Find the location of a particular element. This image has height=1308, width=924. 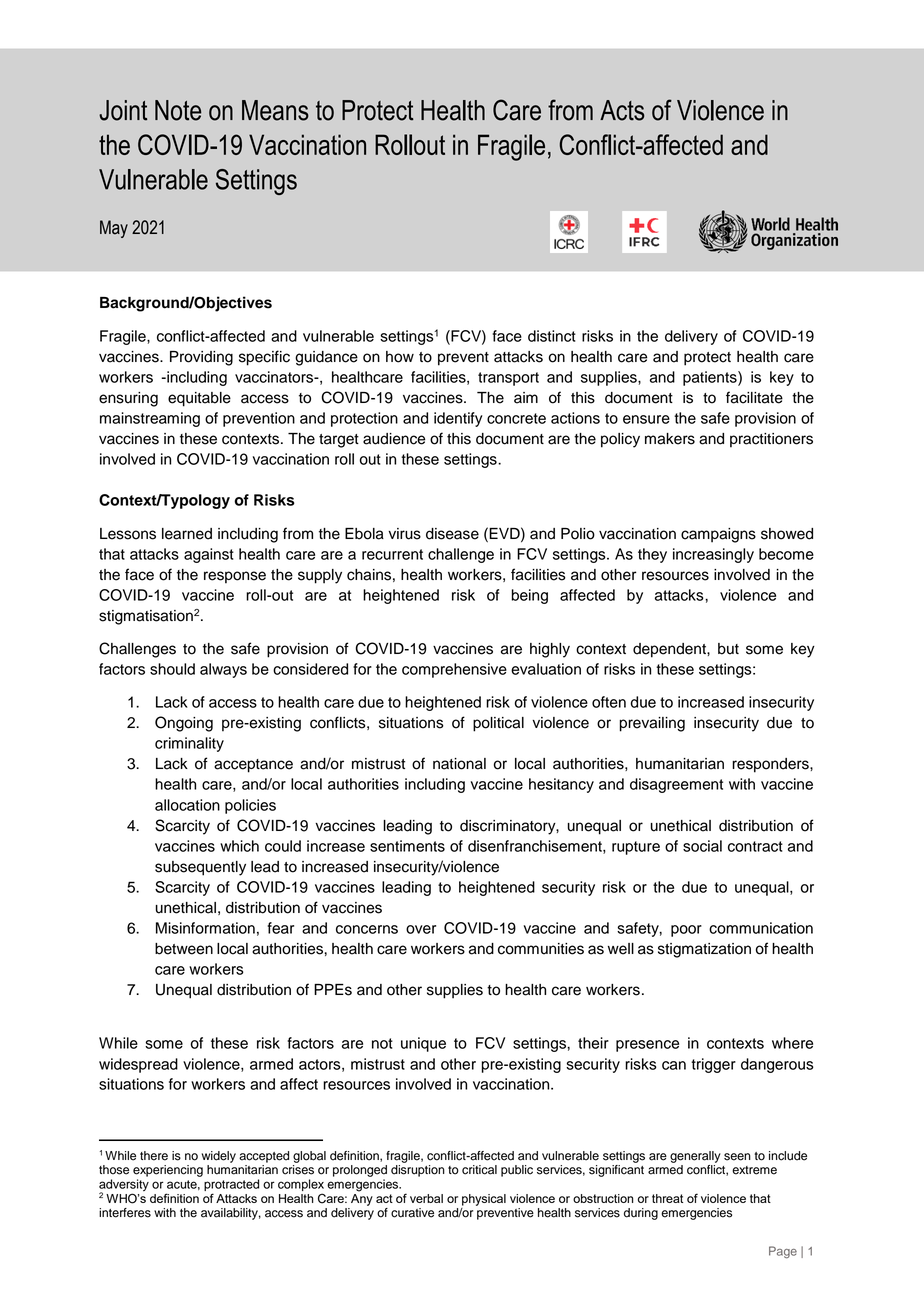

social is located at coordinates (702, 846).
